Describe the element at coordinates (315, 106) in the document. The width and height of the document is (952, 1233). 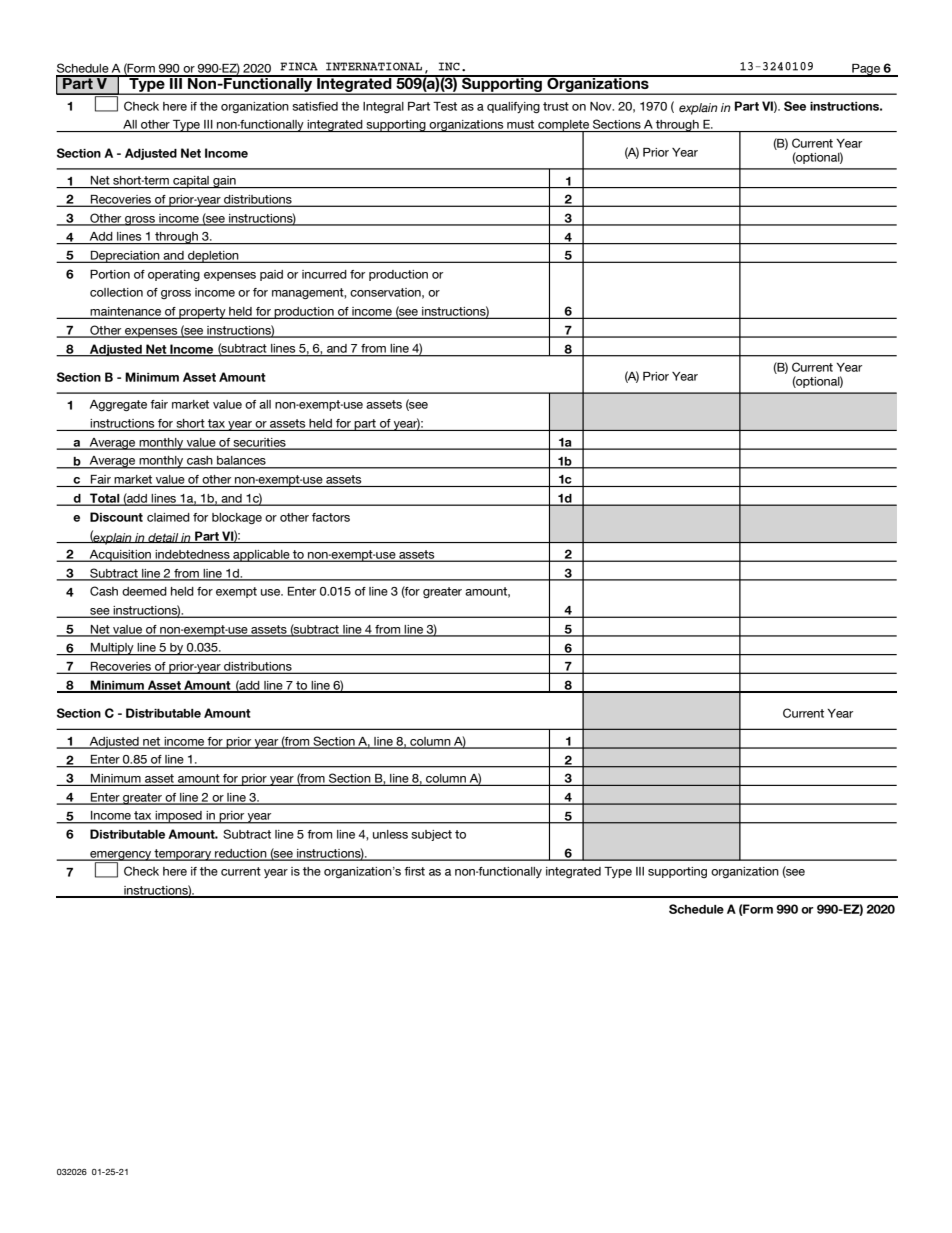
I see `satisfied` at that location.
